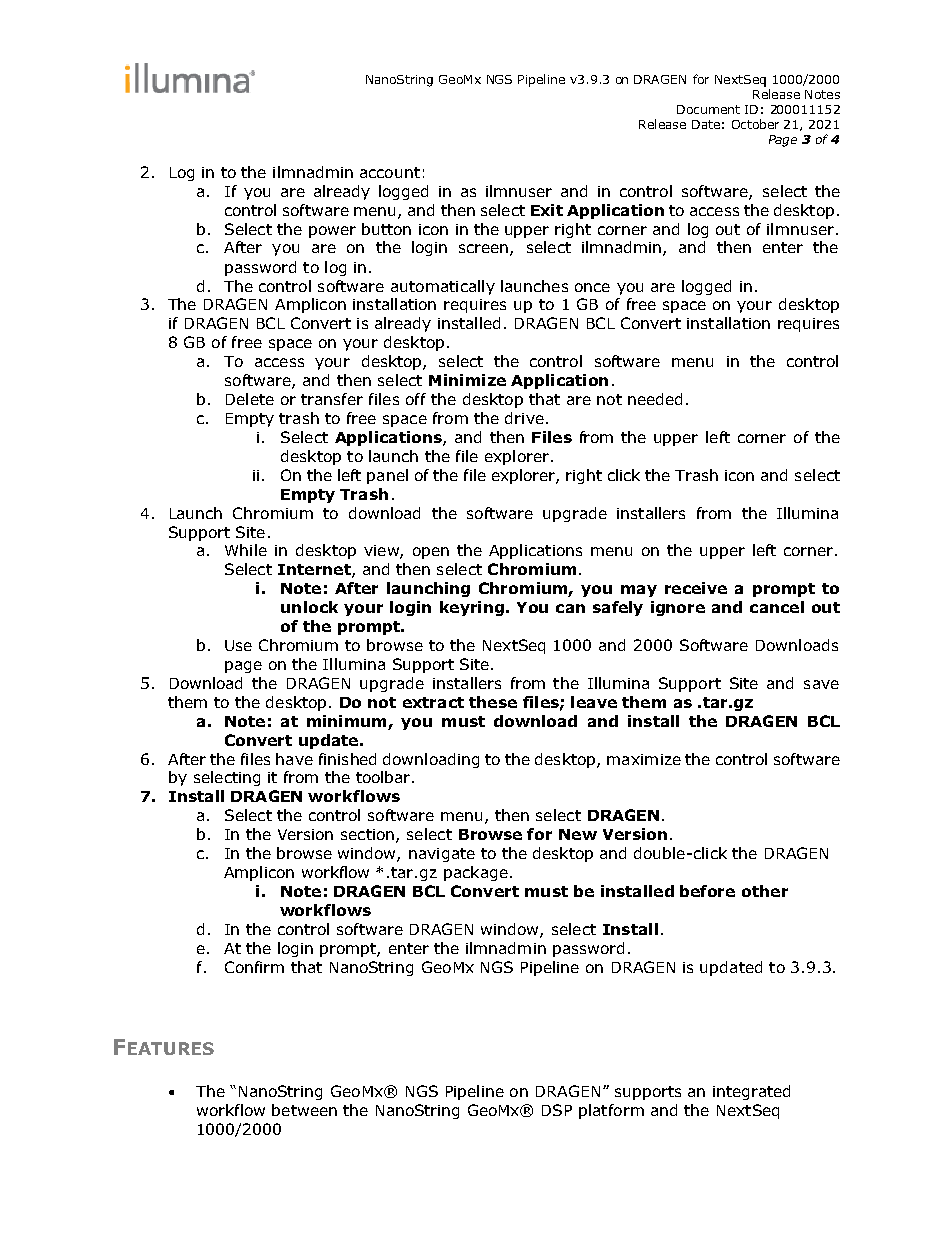 This screenshot has width=952, height=1233. I want to click on between, so click(304, 1110).
